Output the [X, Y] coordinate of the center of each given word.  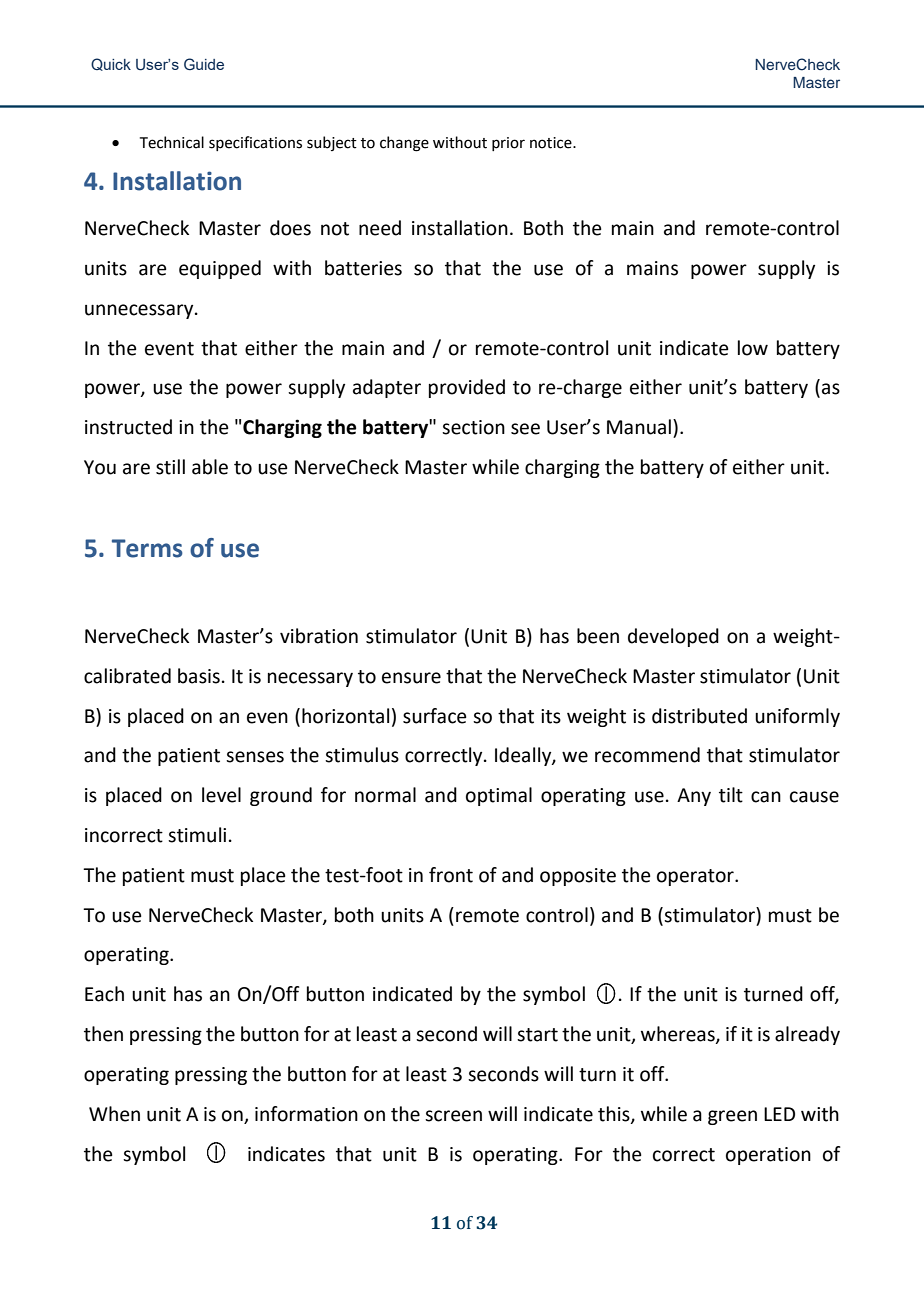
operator [696, 877]
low [753, 348]
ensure [411, 678]
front [451, 875]
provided [467, 388]
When [114, 1114]
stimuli [197, 835]
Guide [204, 64]
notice [552, 143]
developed [673, 637]
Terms [147, 548]
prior [508, 144]
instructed [128, 427]
